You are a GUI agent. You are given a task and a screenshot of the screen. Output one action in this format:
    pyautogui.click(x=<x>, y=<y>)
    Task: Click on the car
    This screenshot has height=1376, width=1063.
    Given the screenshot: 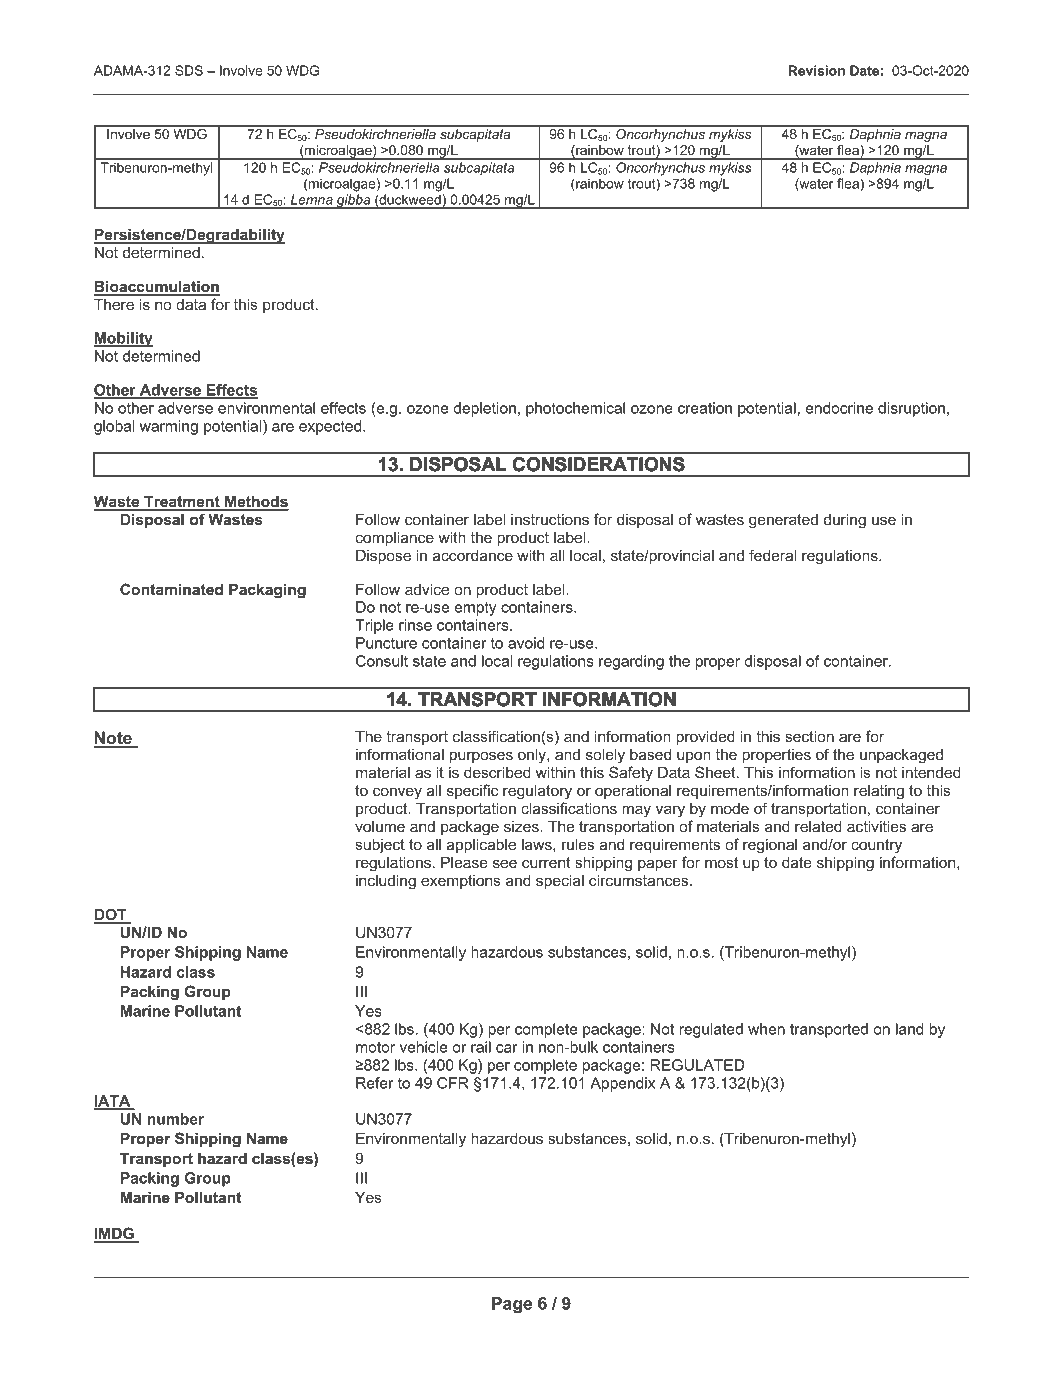 What is the action you would take?
    pyautogui.click(x=507, y=1048)
